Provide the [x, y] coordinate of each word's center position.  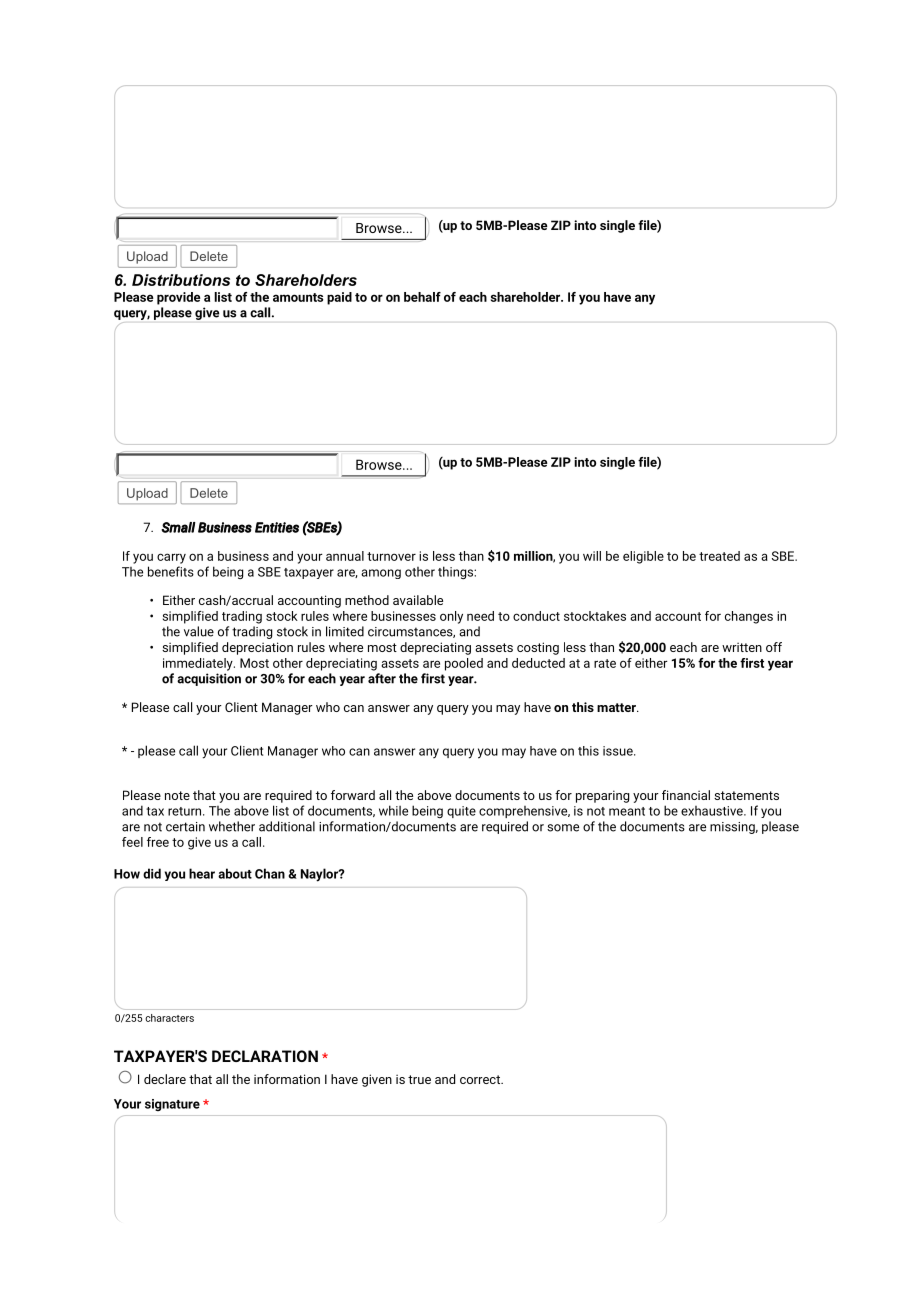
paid [339, 298]
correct [481, 1079]
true [419, 1079]
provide [179, 298]
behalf [422, 297]
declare [165, 1079]
